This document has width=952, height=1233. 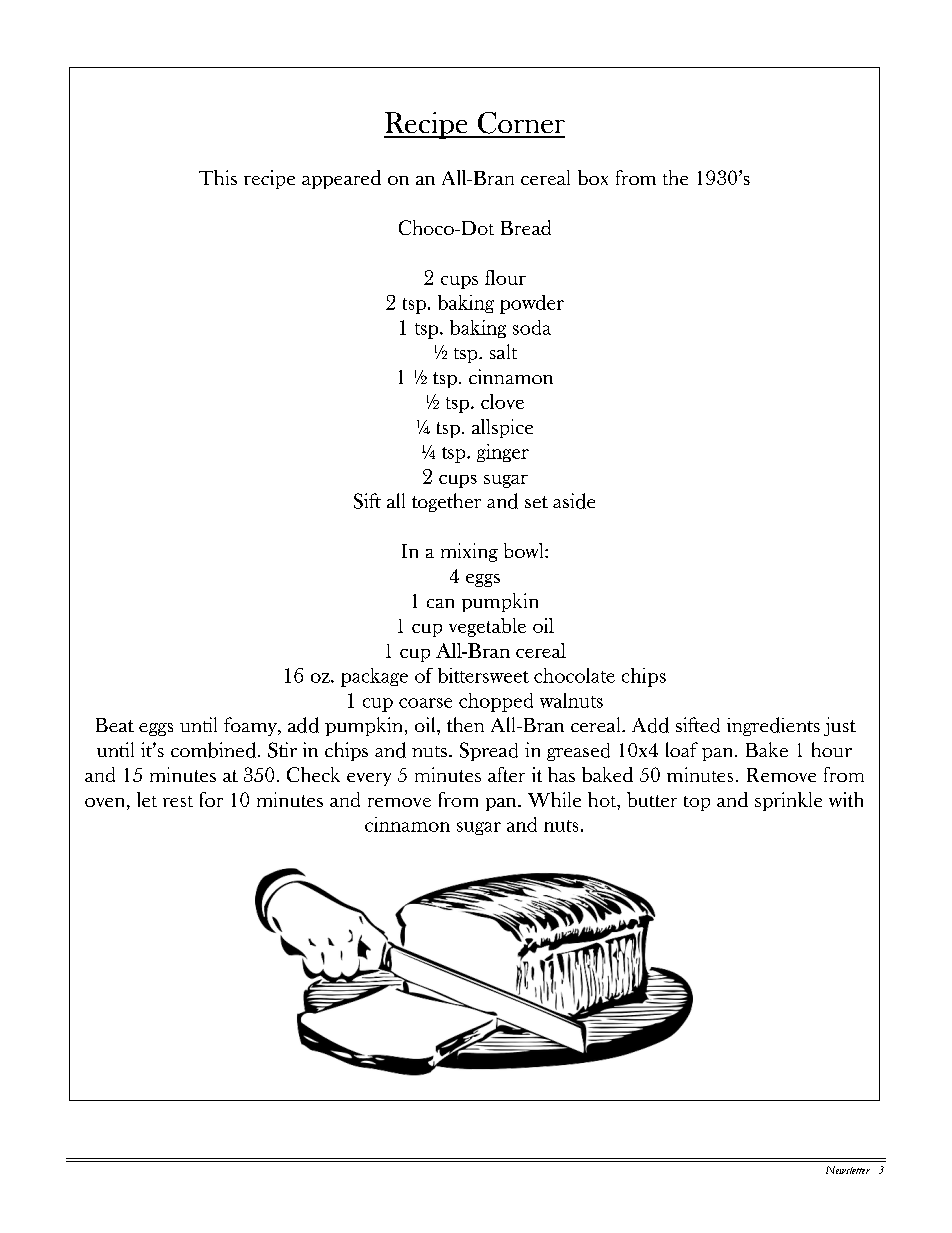 What do you see at coordinates (251, 726) in the document?
I see `foamy` at bounding box center [251, 726].
